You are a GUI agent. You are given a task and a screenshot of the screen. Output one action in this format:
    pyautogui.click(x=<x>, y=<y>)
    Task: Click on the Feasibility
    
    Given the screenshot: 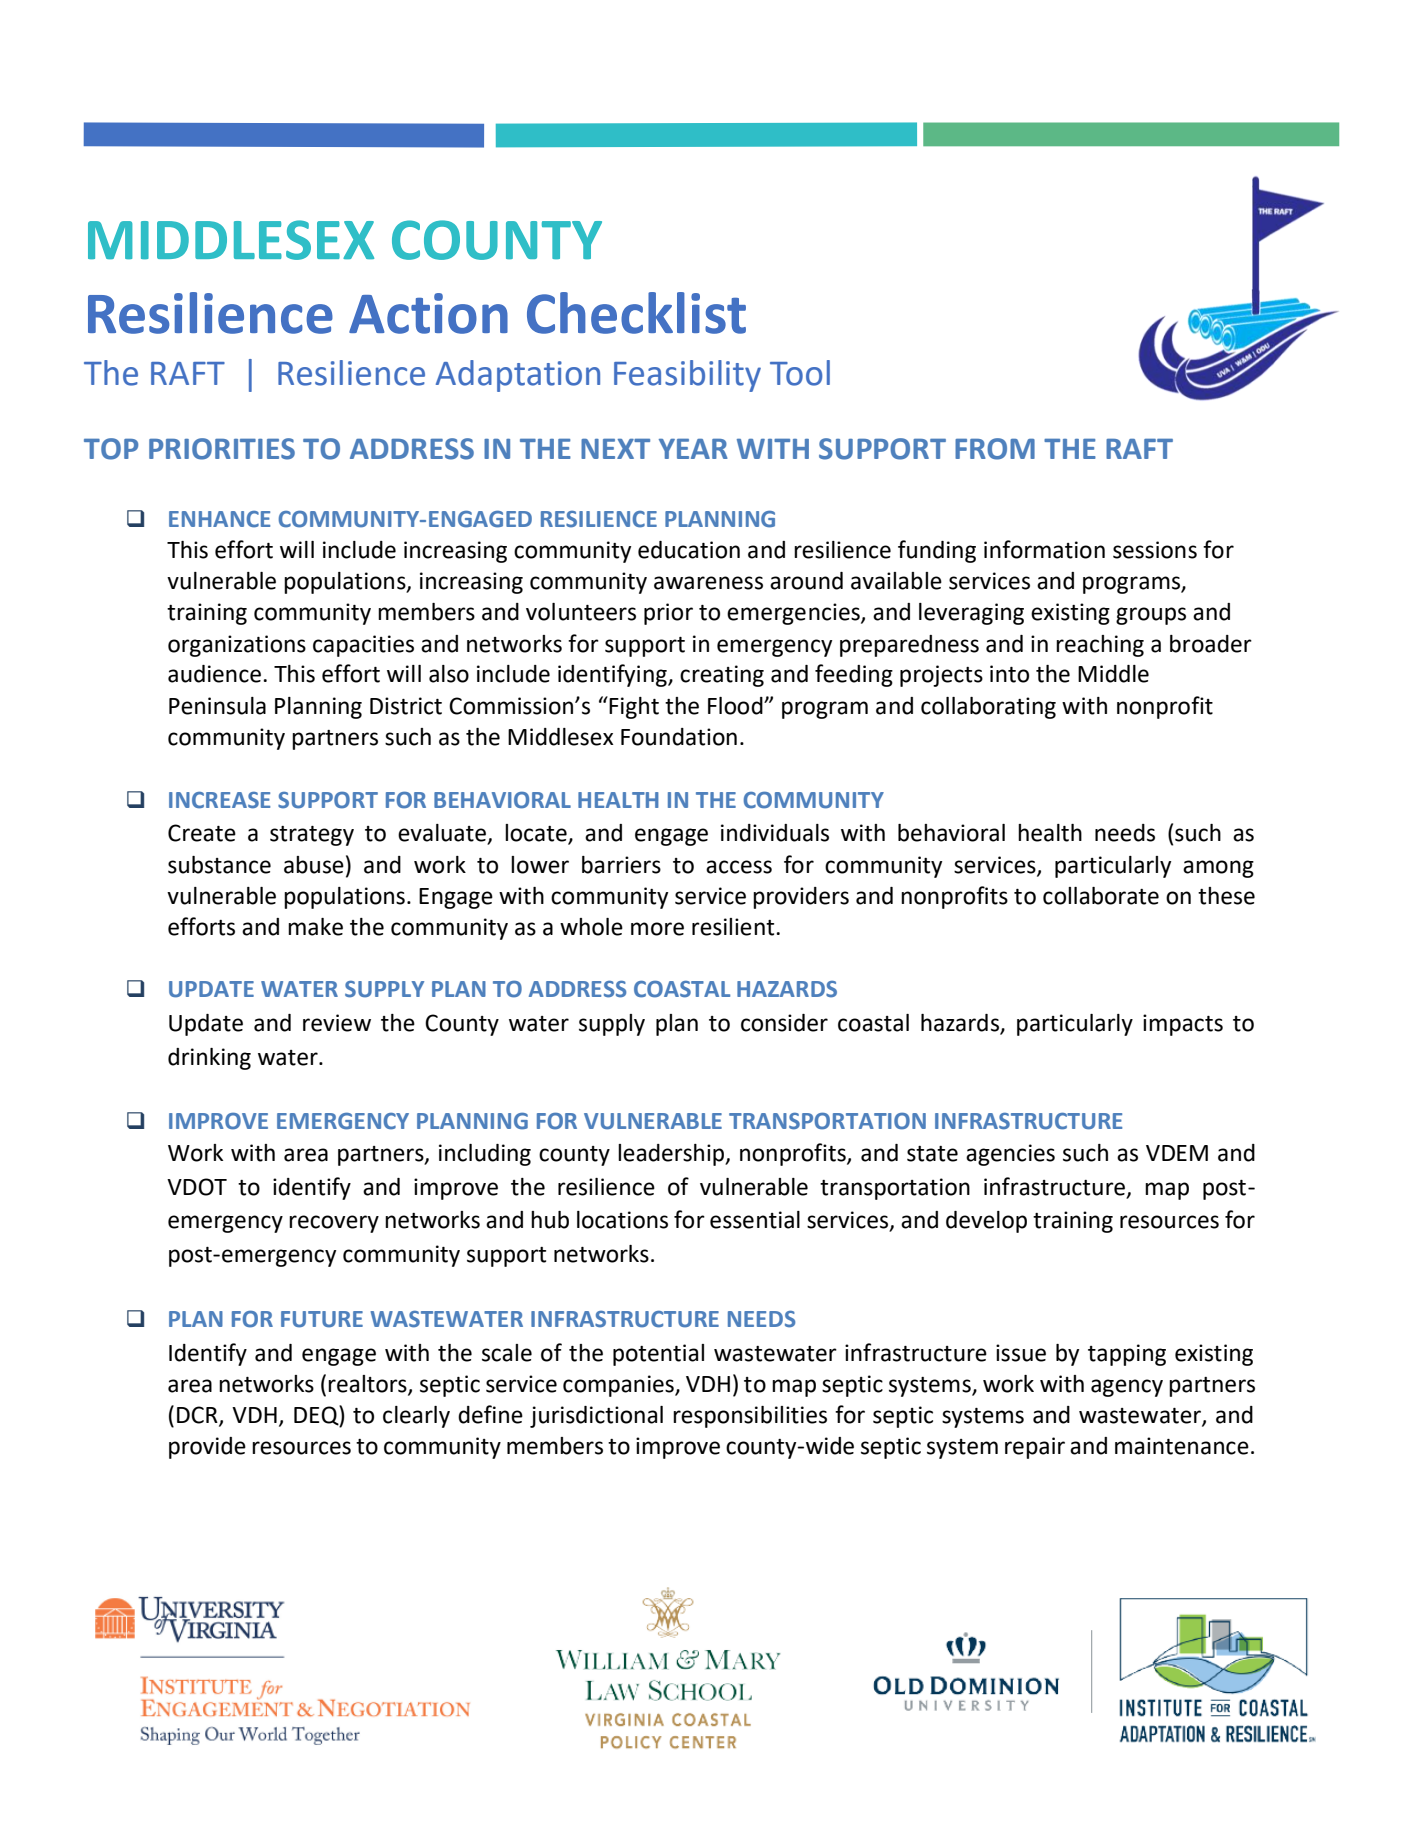 What is the action you would take?
    pyautogui.click(x=687, y=376)
